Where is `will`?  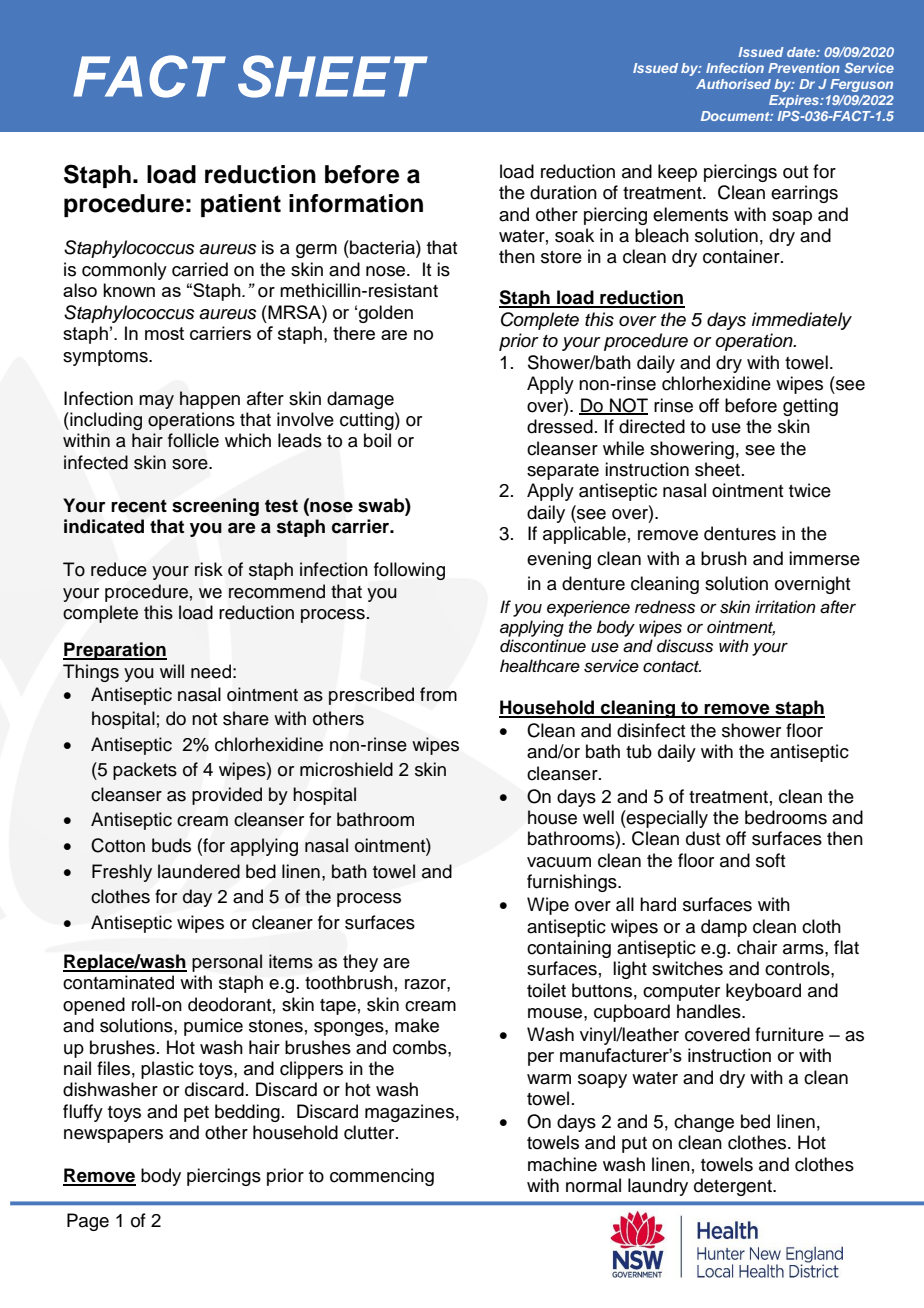
will is located at coordinates (172, 671).
